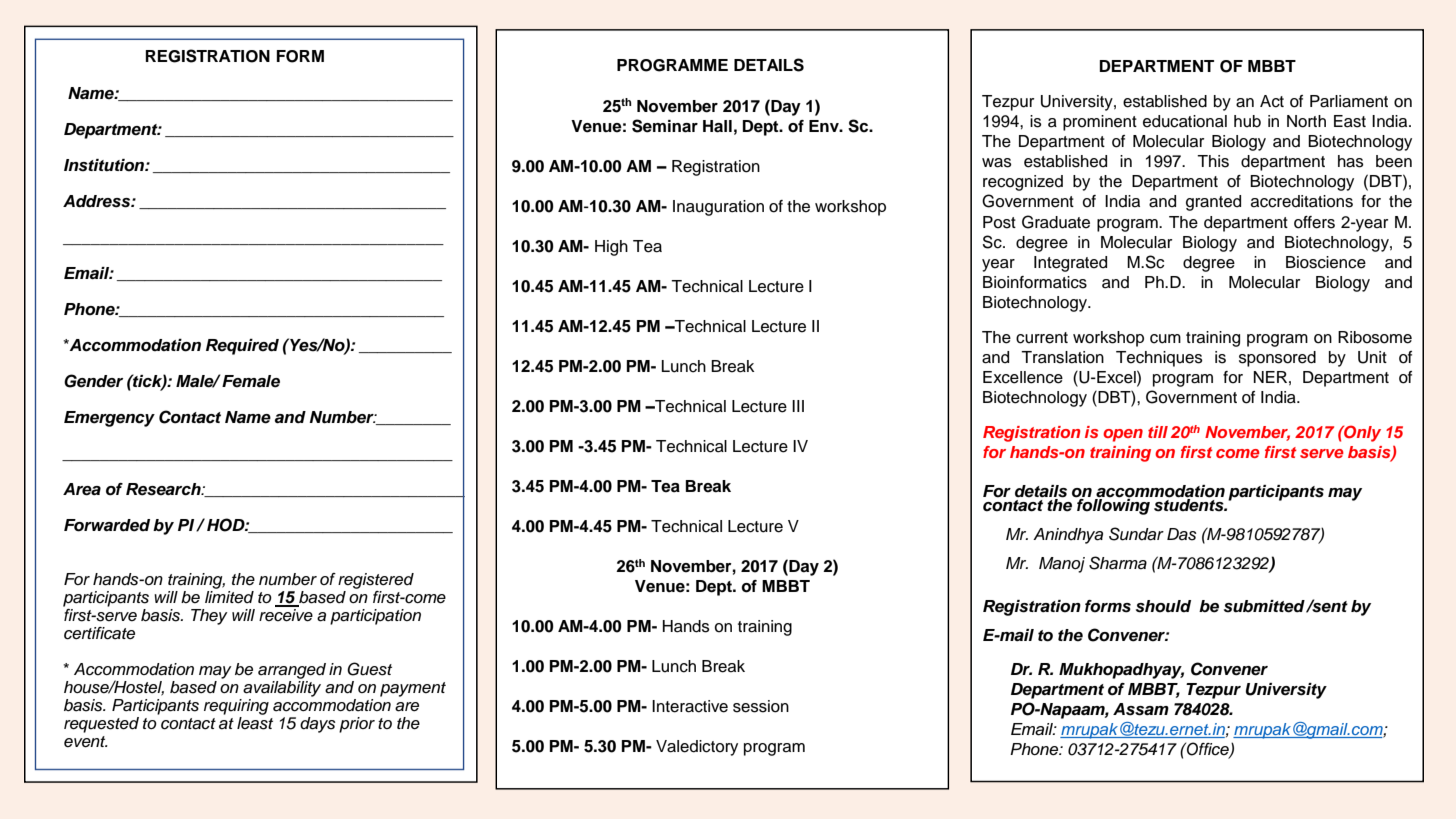 Image resolution: width=1456 pixels, height=819 pixels. I want to click on offers, so click(1314, 222).
